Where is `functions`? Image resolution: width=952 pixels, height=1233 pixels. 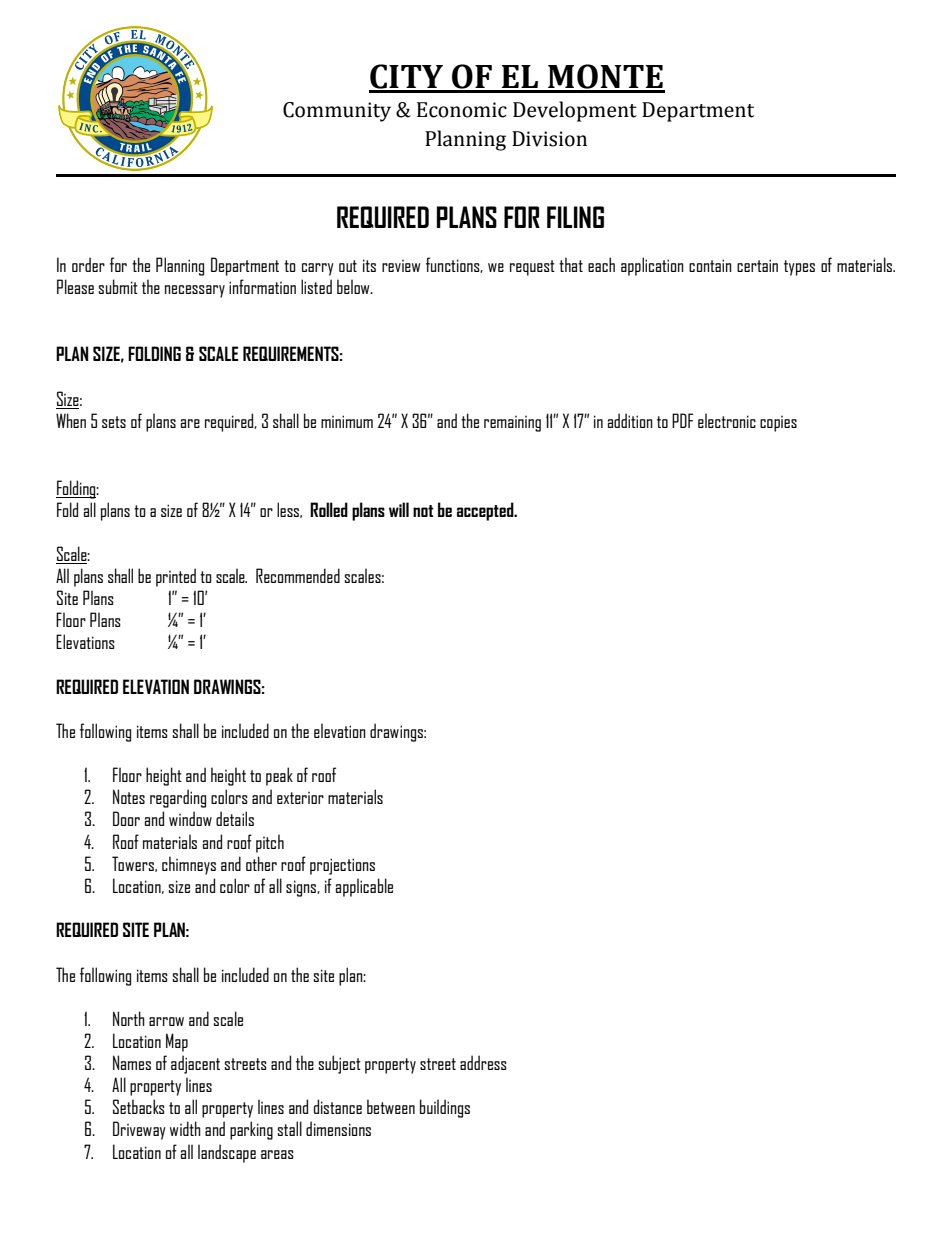
functions is located at coordinates (454, 265).
